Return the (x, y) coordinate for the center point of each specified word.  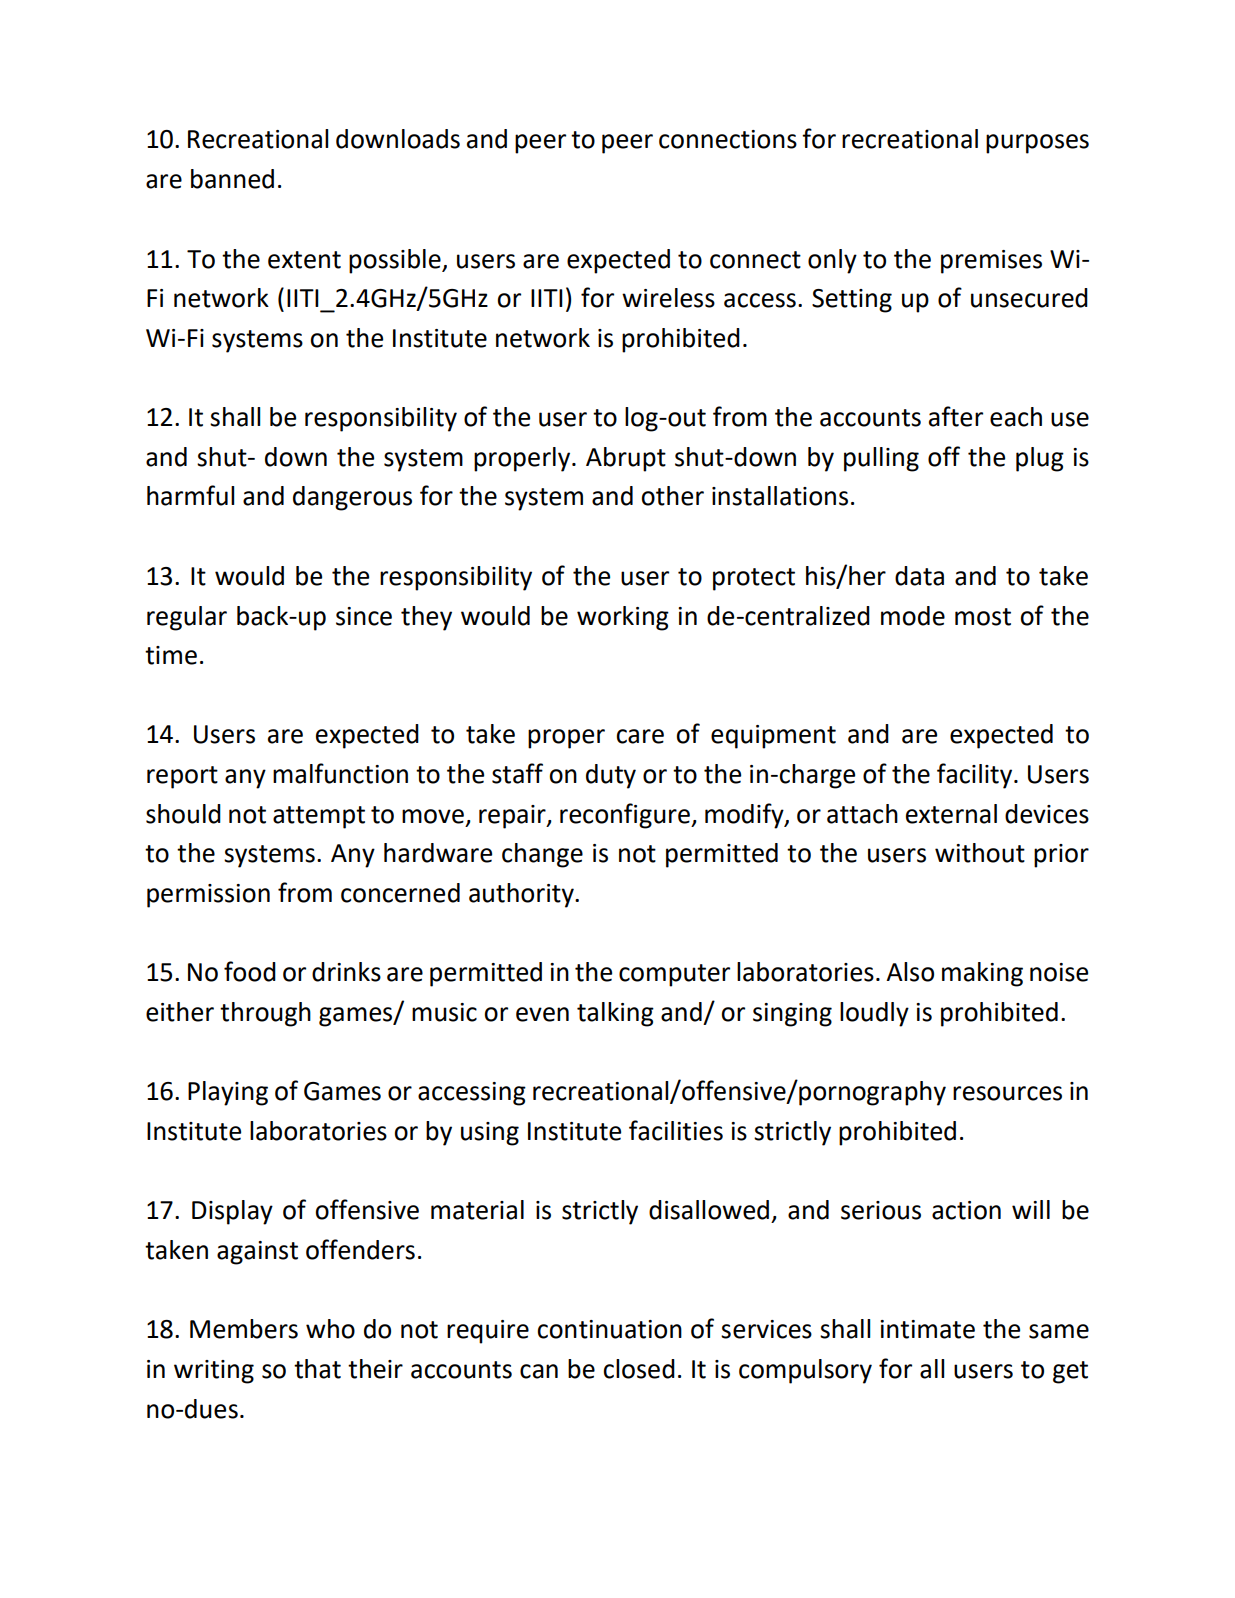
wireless (668, 298)
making (982, 974)
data (919, 576)
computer (674, 975)
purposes (1037, 144)
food (250, 971)
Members (244, 1329)
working (623, 618)
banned (232, 179)
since (364, 616)
